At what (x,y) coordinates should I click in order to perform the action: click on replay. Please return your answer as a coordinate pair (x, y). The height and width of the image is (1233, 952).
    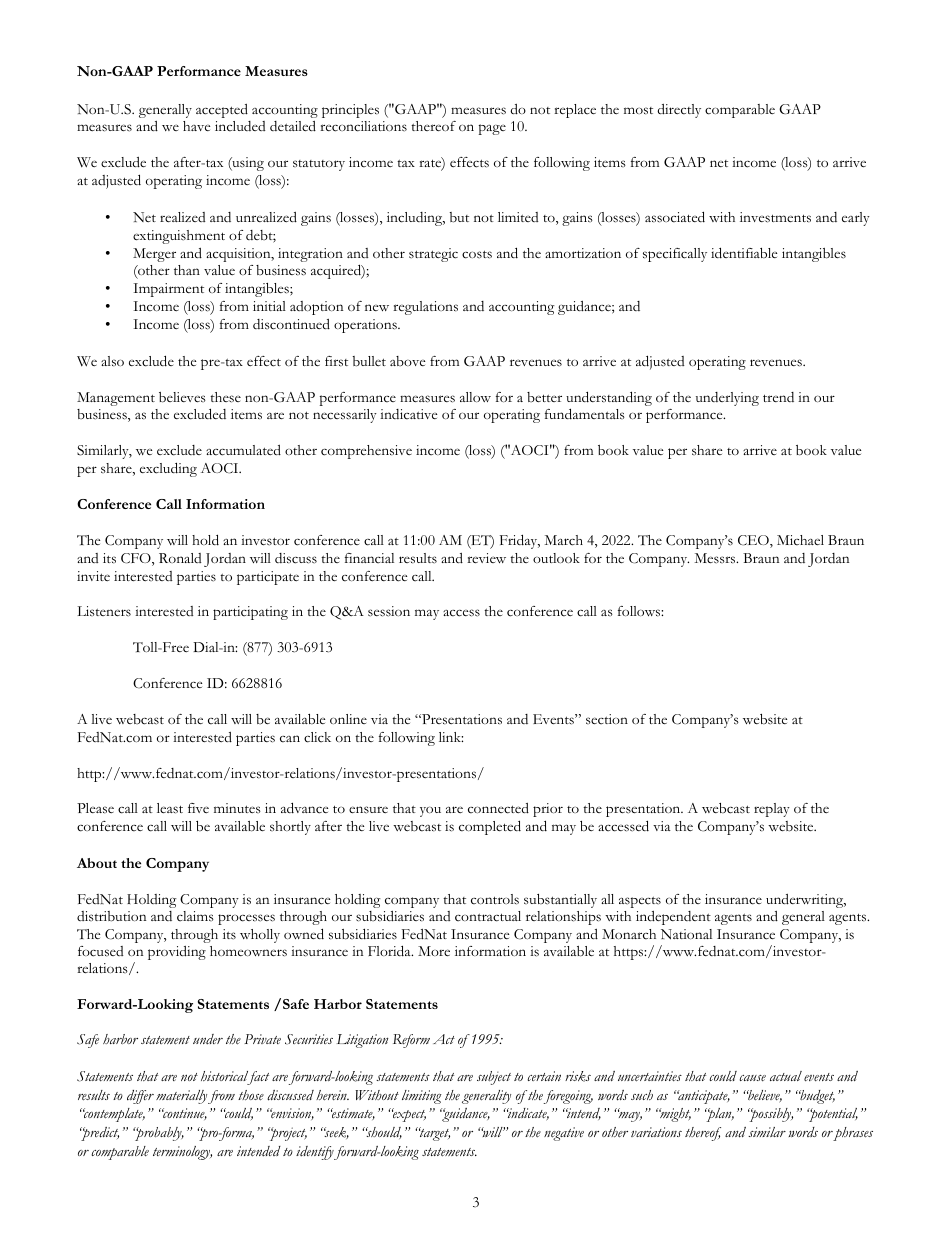
    Looking at the image, I should click on (772, 810).
